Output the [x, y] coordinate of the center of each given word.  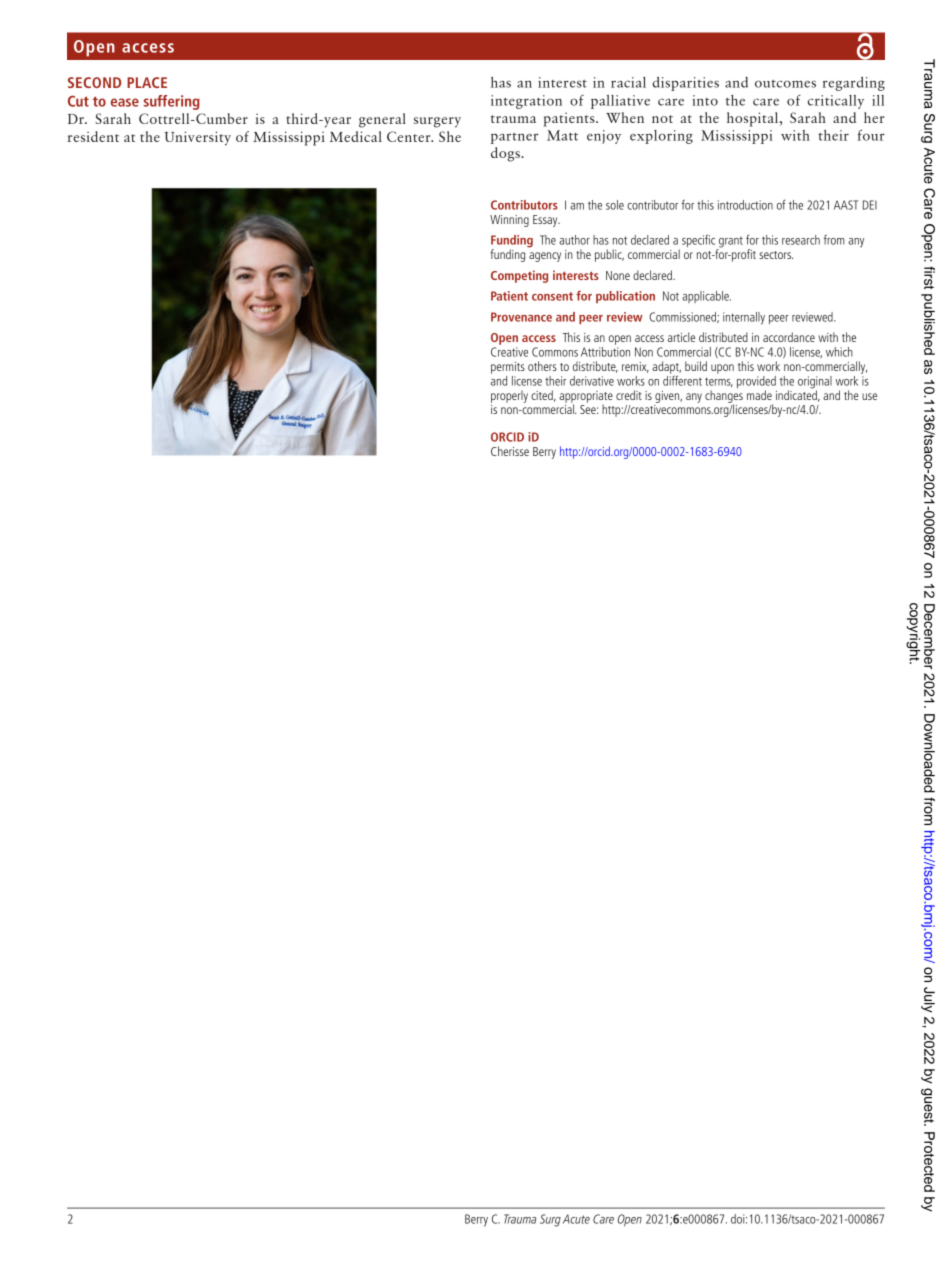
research [801, 240]
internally [744, 318]
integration [526, 102]
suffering [172, 102]
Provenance [521, 317]
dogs [506, 154]
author [574, 240]
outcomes [785, 84]
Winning [509, 221]
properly [509, 396]
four [871, 135]
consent [552, 296]
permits [508, 368]
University [198, 138]
